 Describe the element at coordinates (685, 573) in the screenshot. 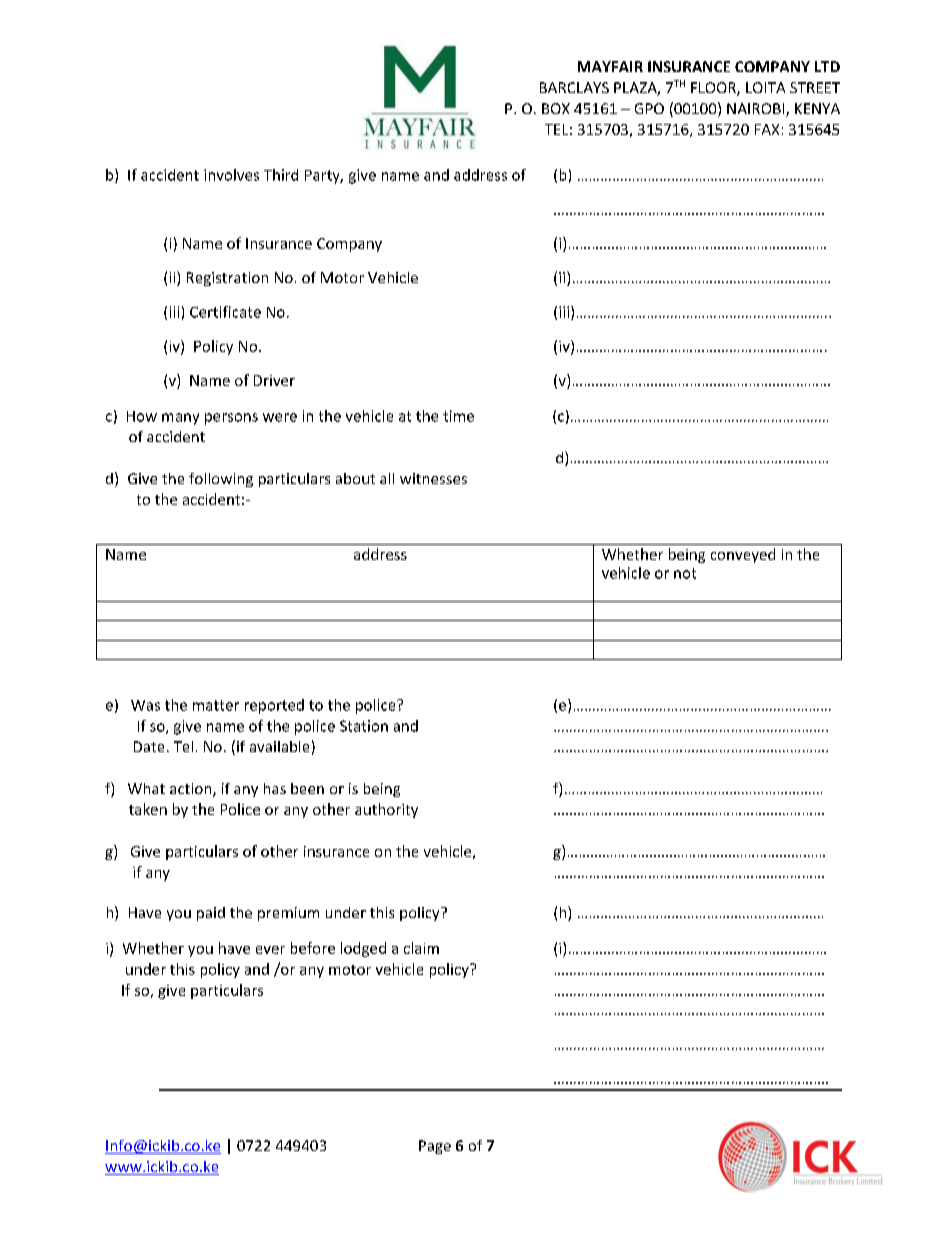

I see `not` at that location.
